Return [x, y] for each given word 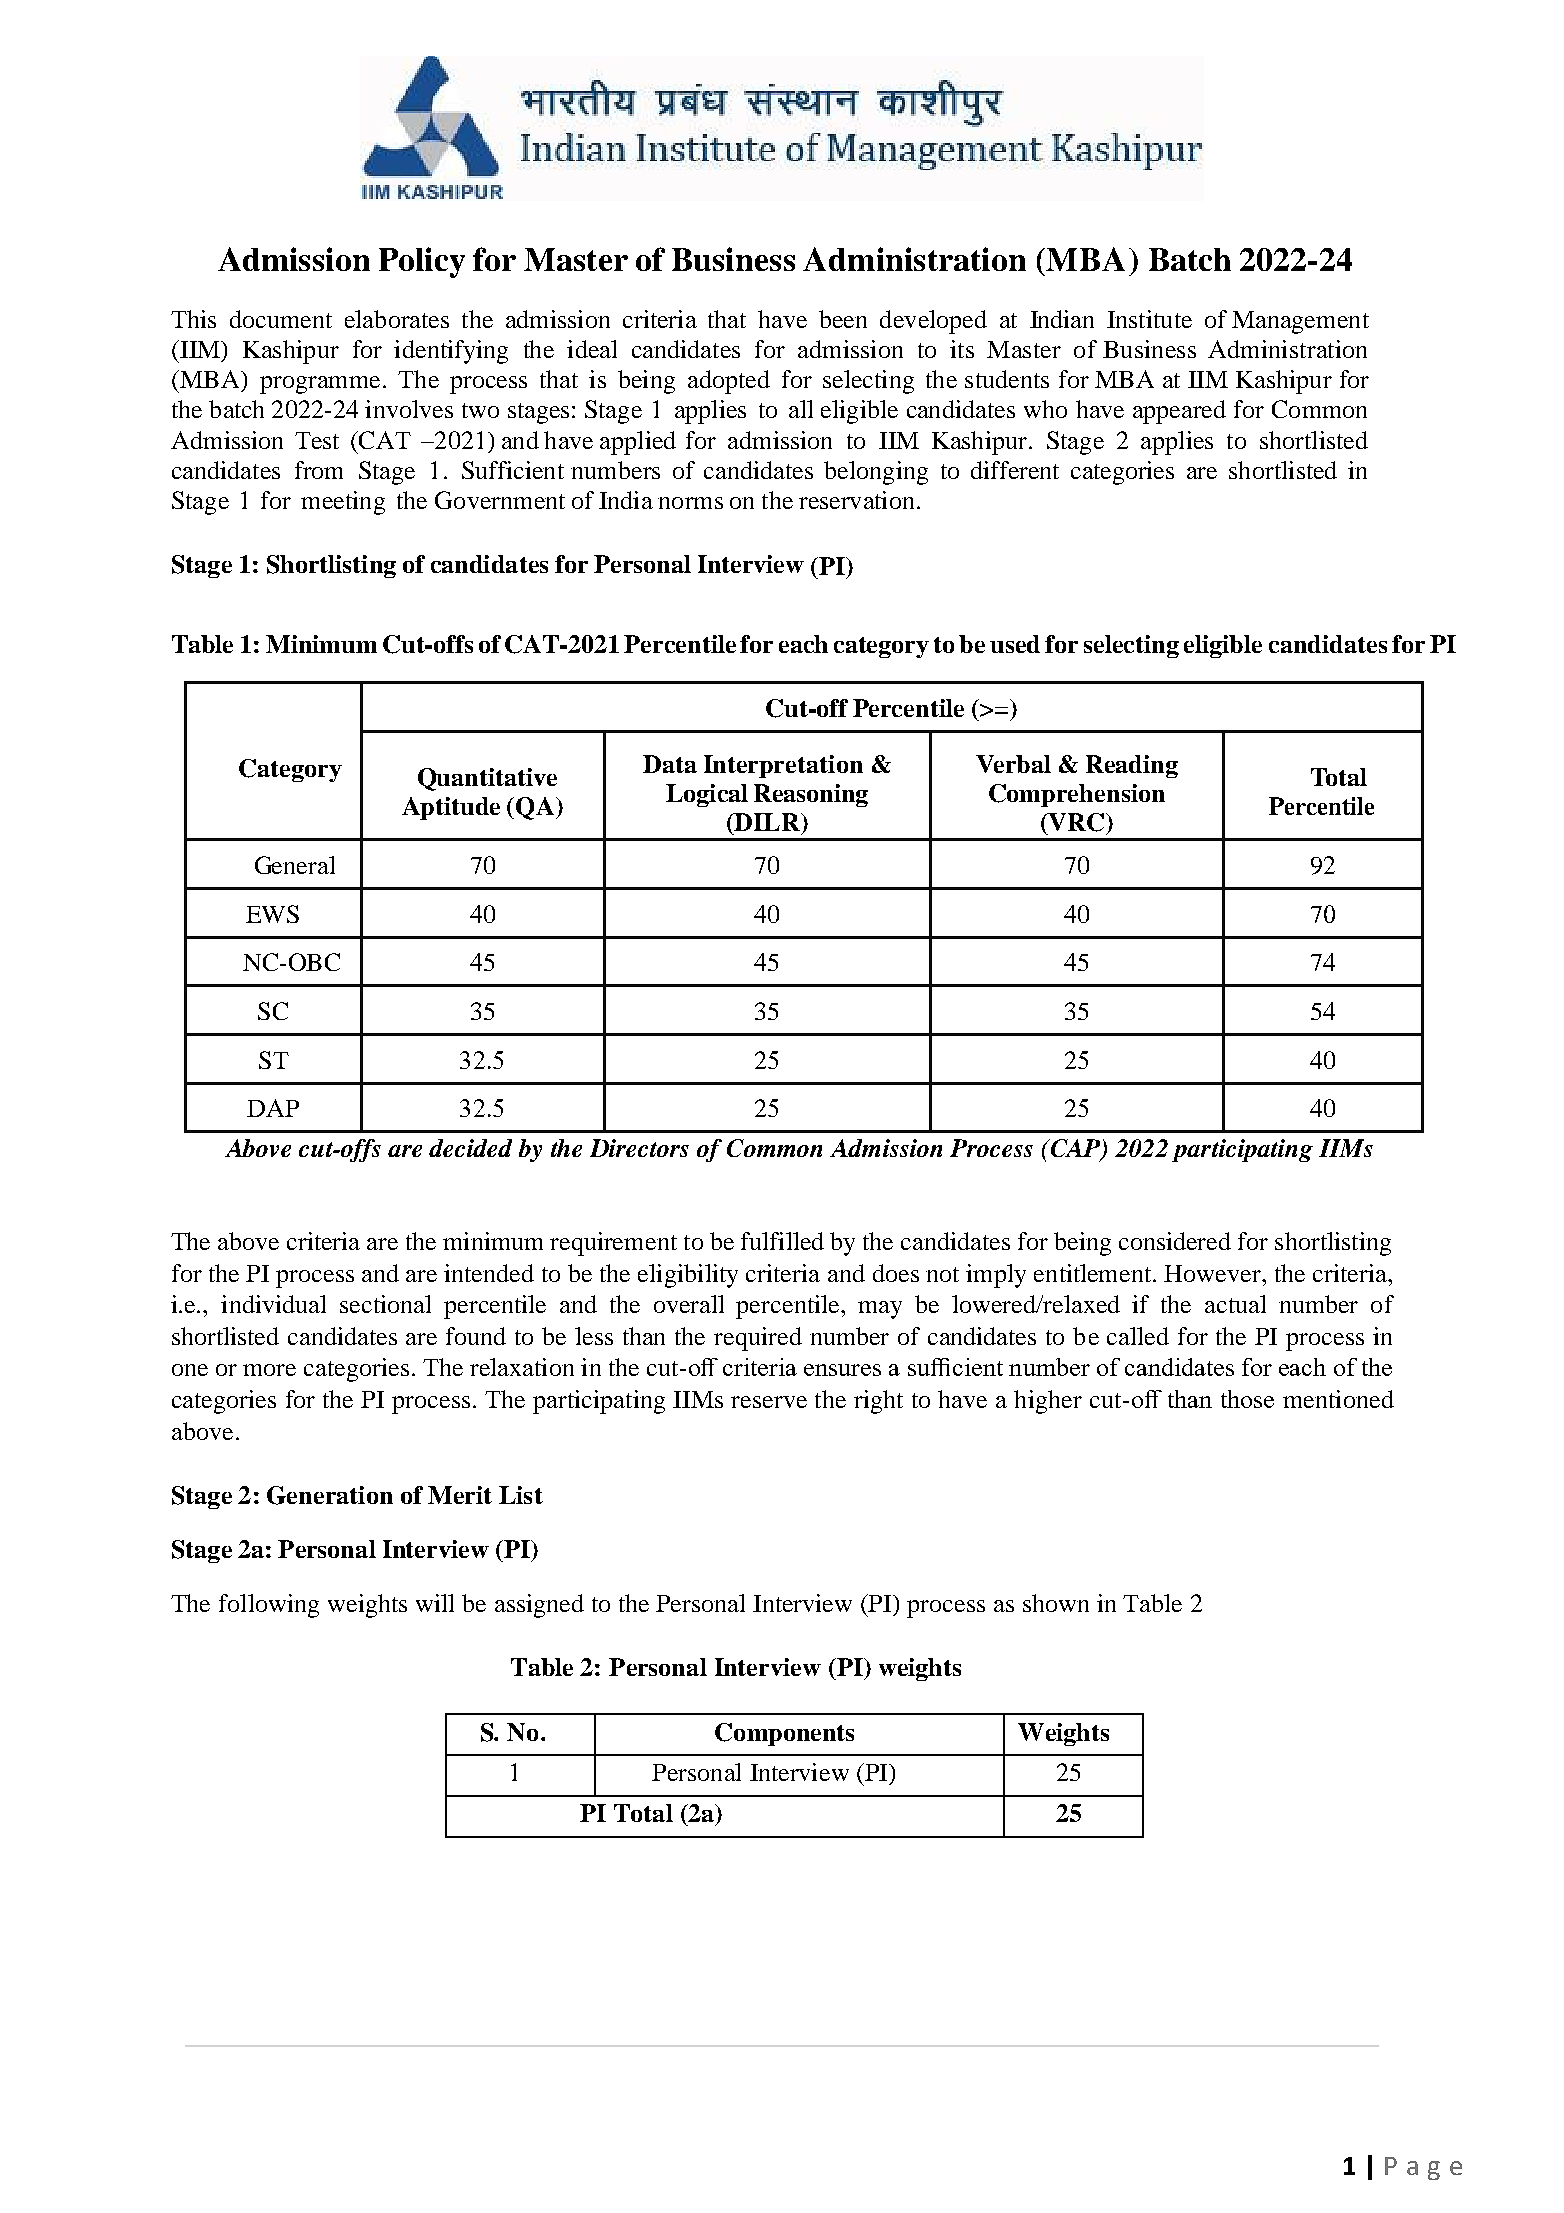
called [1138, 1336]
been [843, 319]
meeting [343, 503]
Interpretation [783, 766]
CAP [1075, 1149]
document [281, 319]
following [269, 1606]
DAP [273, 1108]
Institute [1149, 319]
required [758, 1339]
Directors [639, 1148]
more [269, 1370]
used [1015, 644]
